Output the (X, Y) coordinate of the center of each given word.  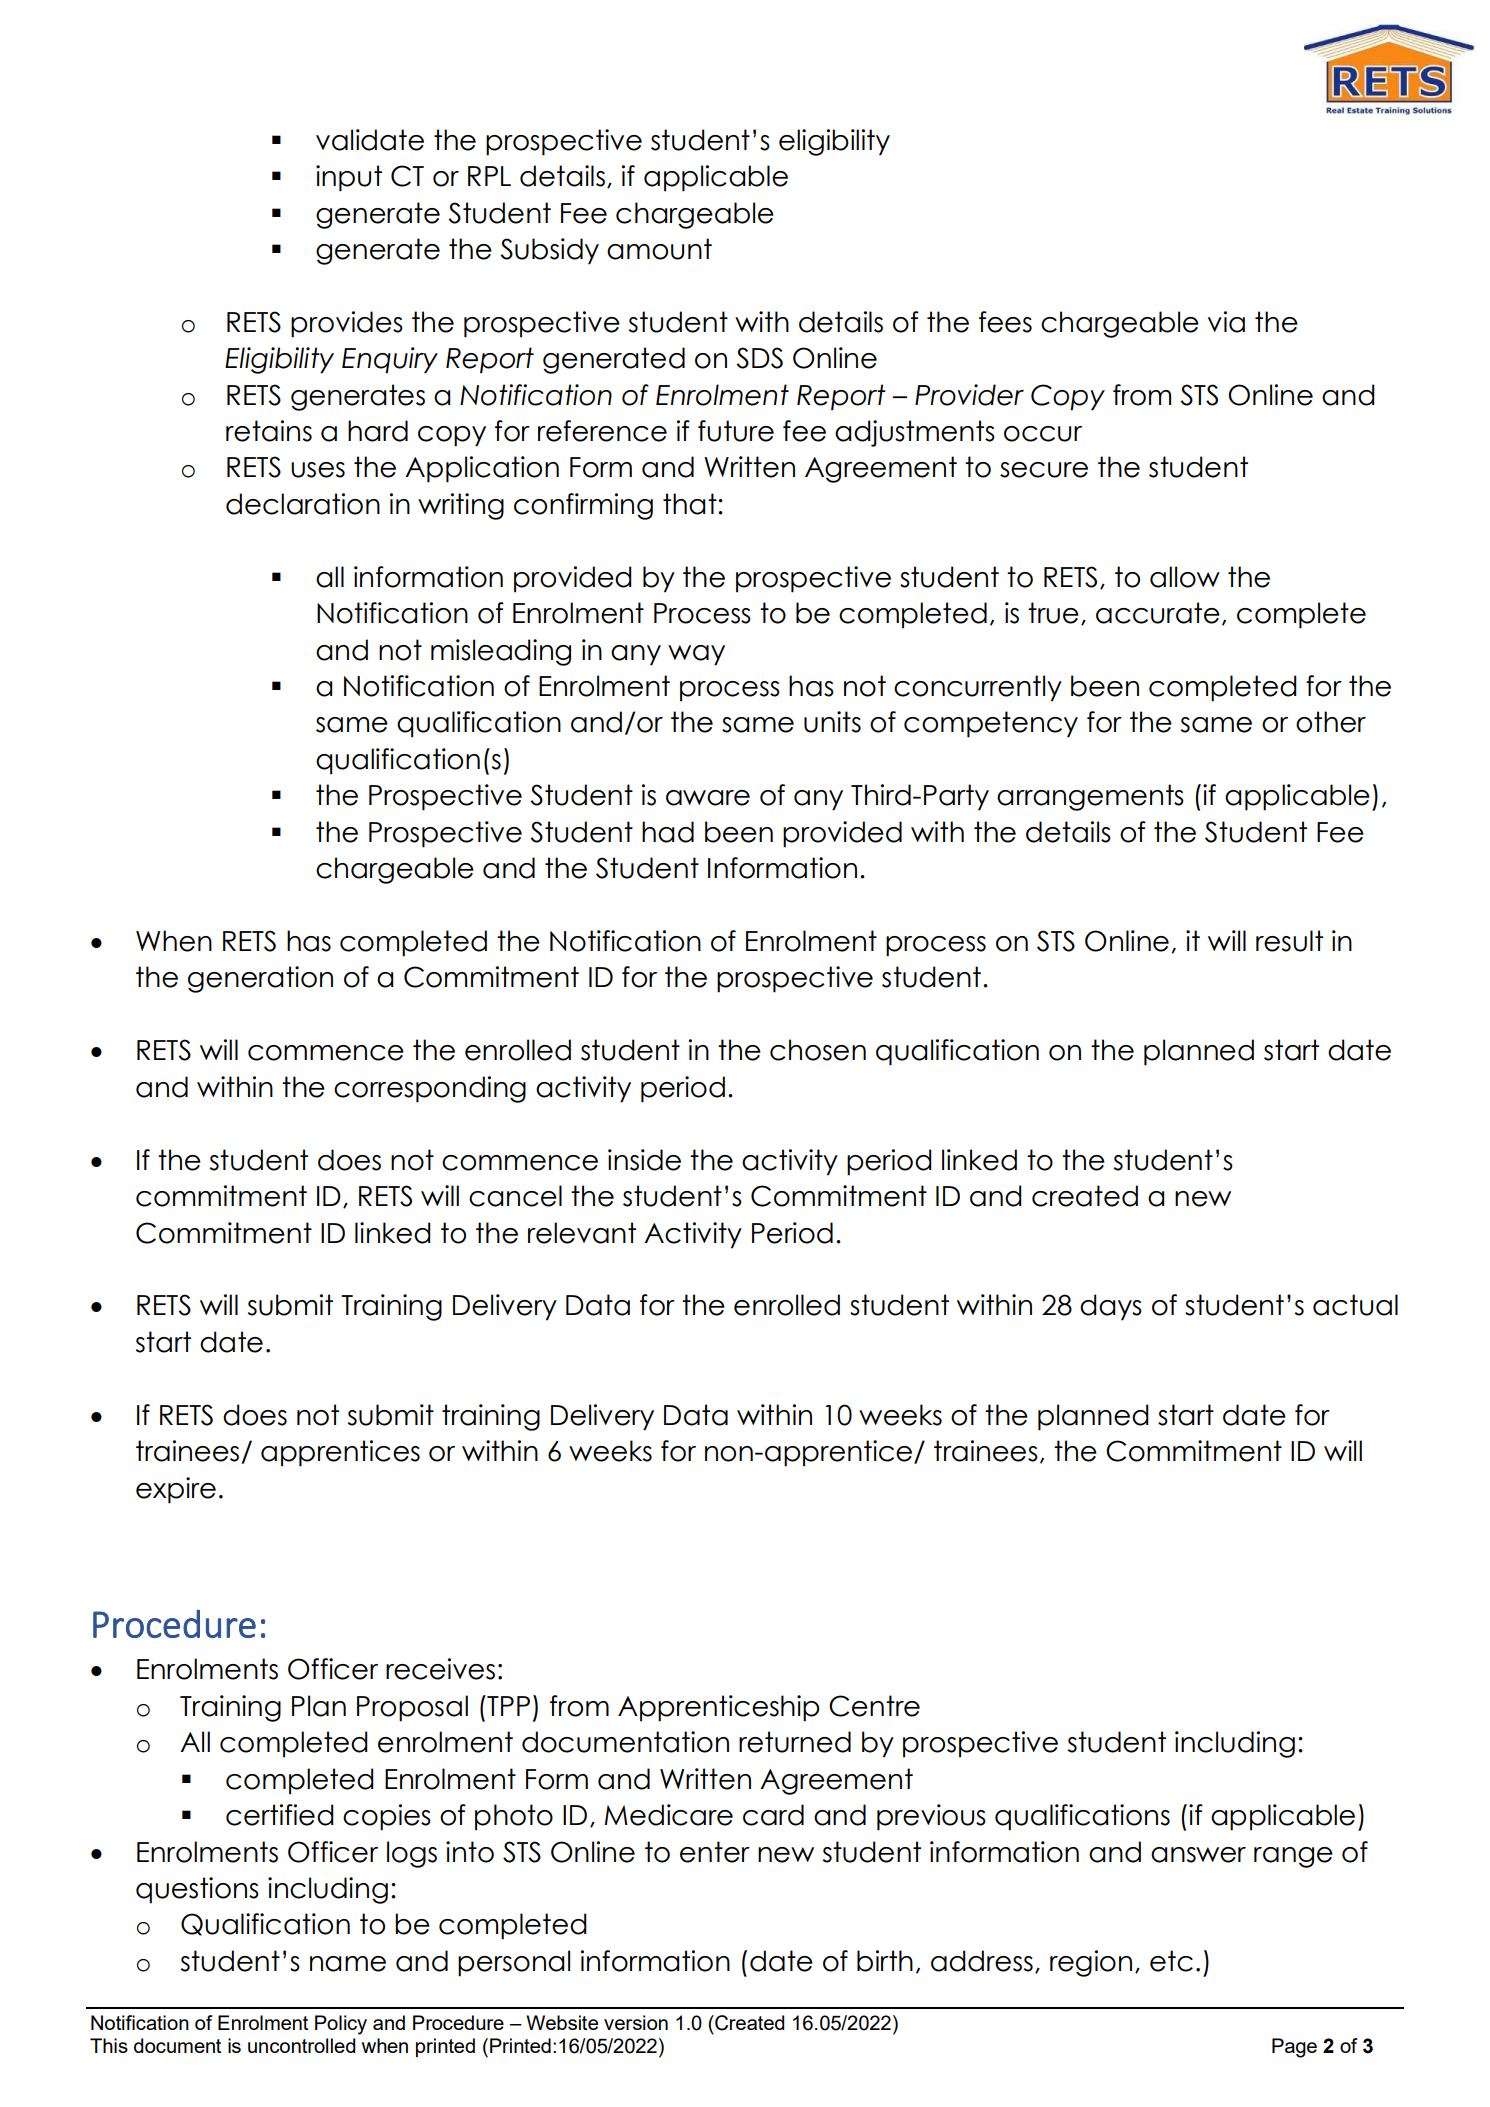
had (668, 832)
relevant (582, 1233)
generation (260, 979)
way (696, 655)
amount (659, 249)
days (1111, 1307)
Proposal (412, 1708)
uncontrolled (301, 2045)
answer (1198, 1855)
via (1226, 322)
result (1289, 941)
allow (1185, 577)
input (349, 178)
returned (795, 1742)
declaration (303, 504)
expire (176, 1490)
